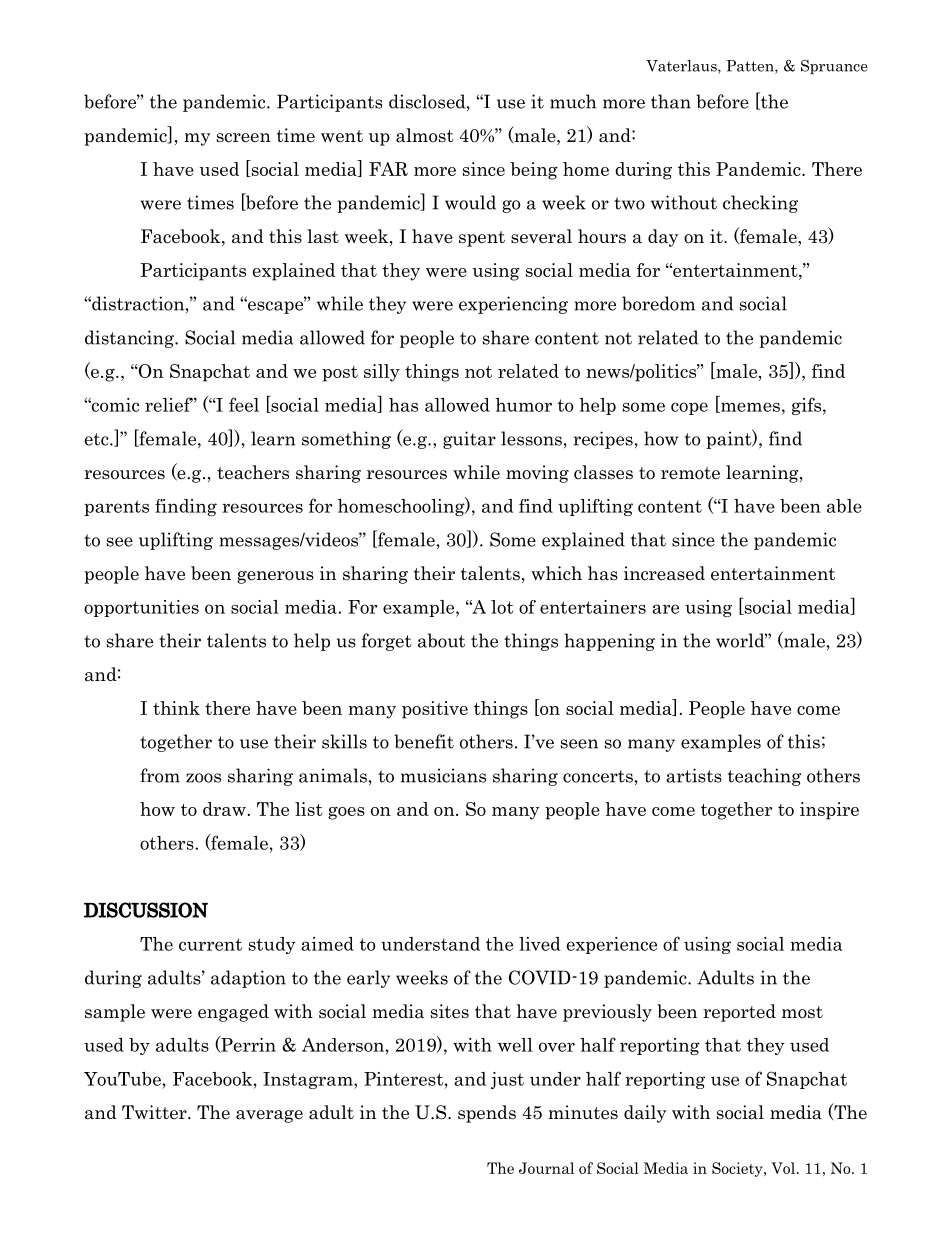 The width and height of the screenshot is (952, 1233). I want to click on Twitter, so click(155, 1112).
